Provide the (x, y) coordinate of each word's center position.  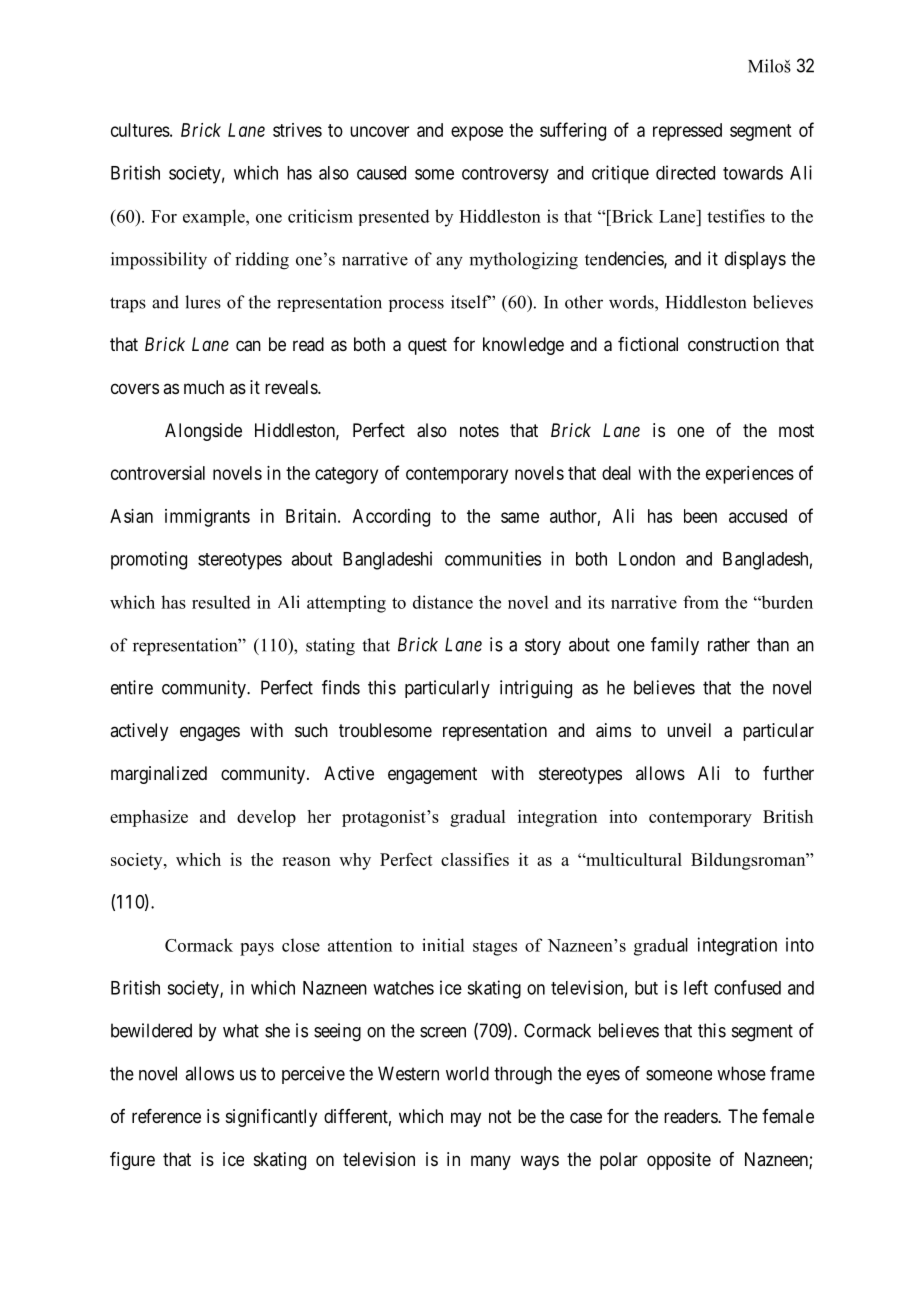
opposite (679, 1161)
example (215, 217)
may (466, 1119)
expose (477, 133)
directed (685, 172)
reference (166, 1116)
